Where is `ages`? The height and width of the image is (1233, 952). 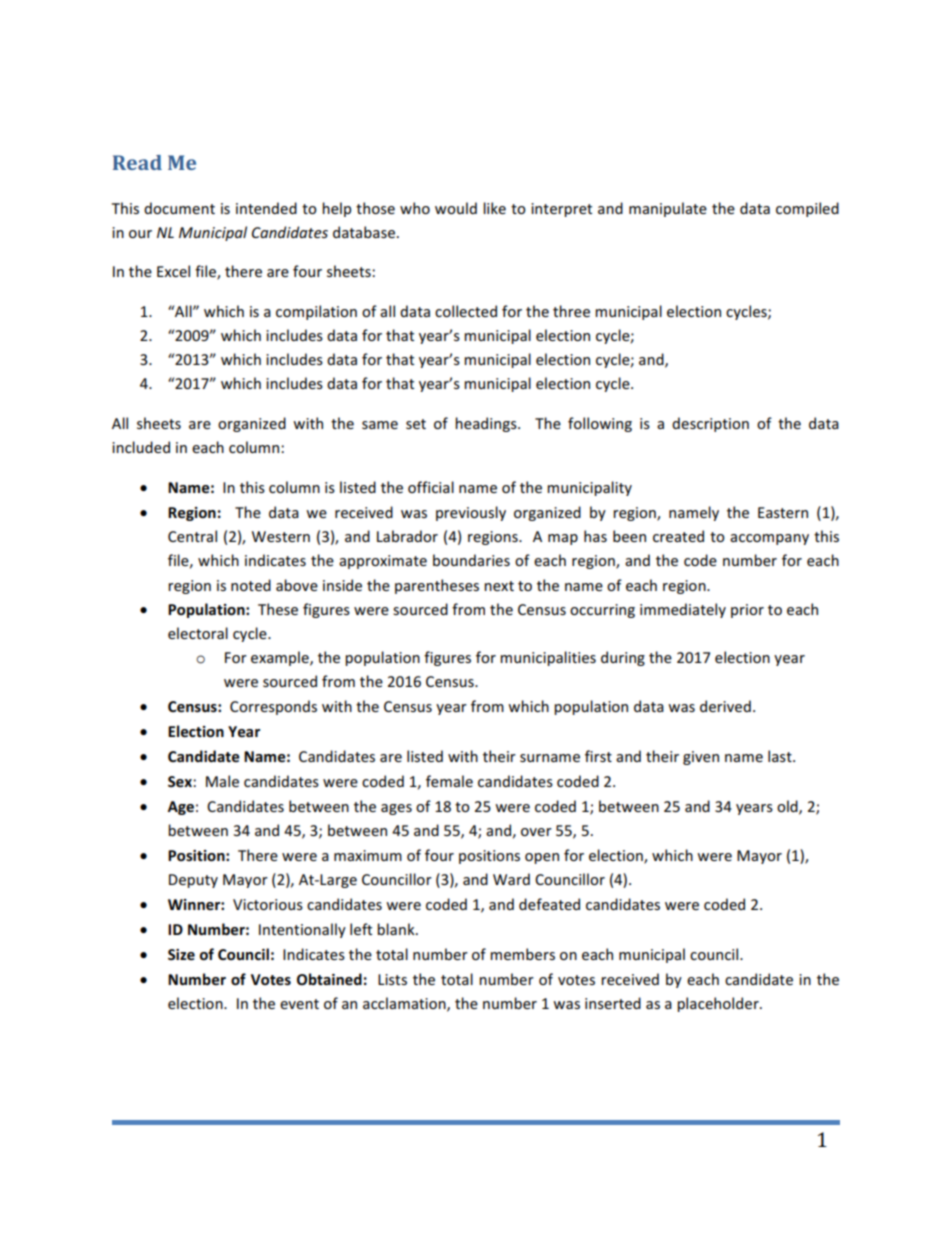 ages is located at coordinates (396, 809).
